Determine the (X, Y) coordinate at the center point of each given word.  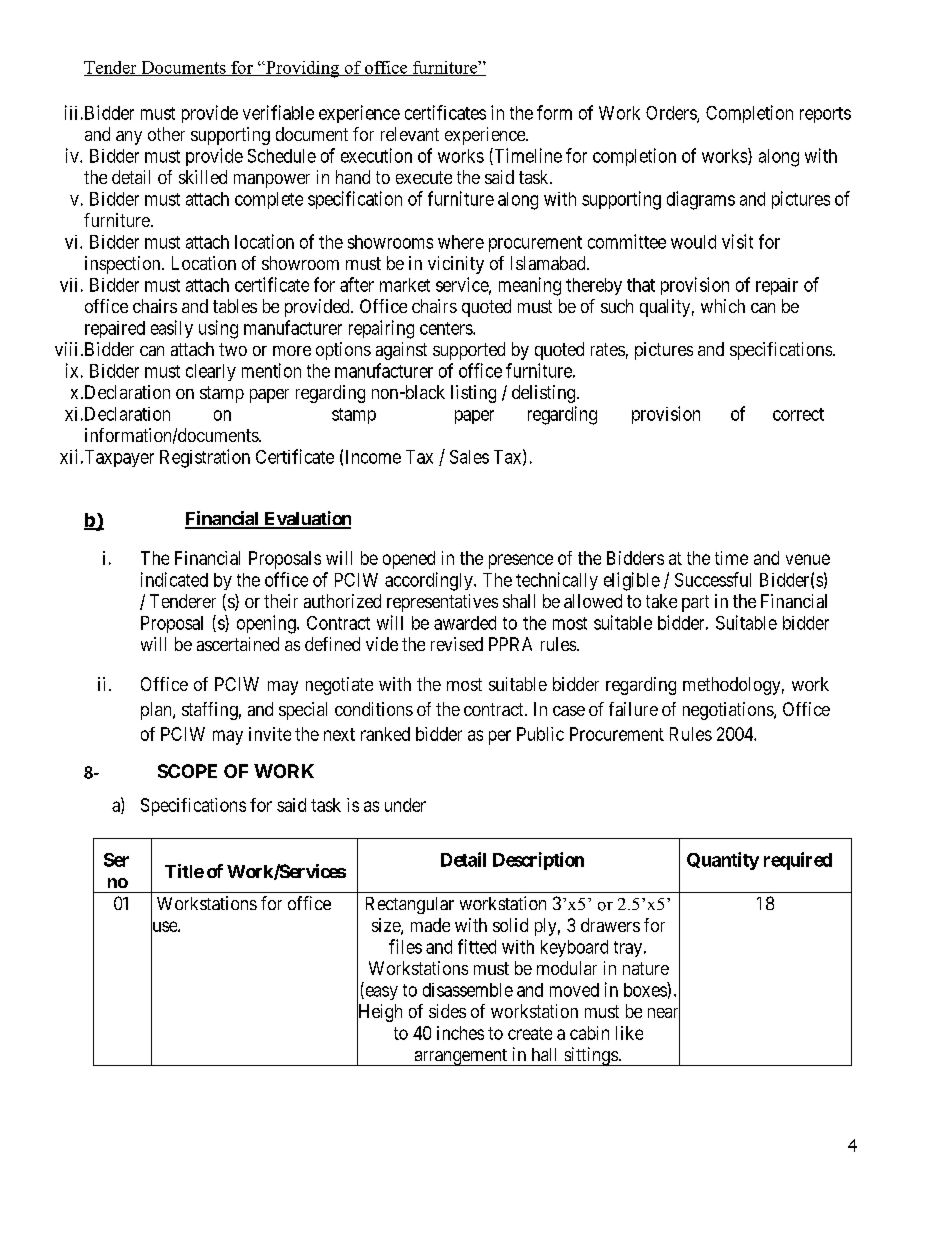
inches (460, 1033)
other (166, 134)
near (664, 1014)
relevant (410, 134)
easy (380, 993)
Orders (672, 114)
